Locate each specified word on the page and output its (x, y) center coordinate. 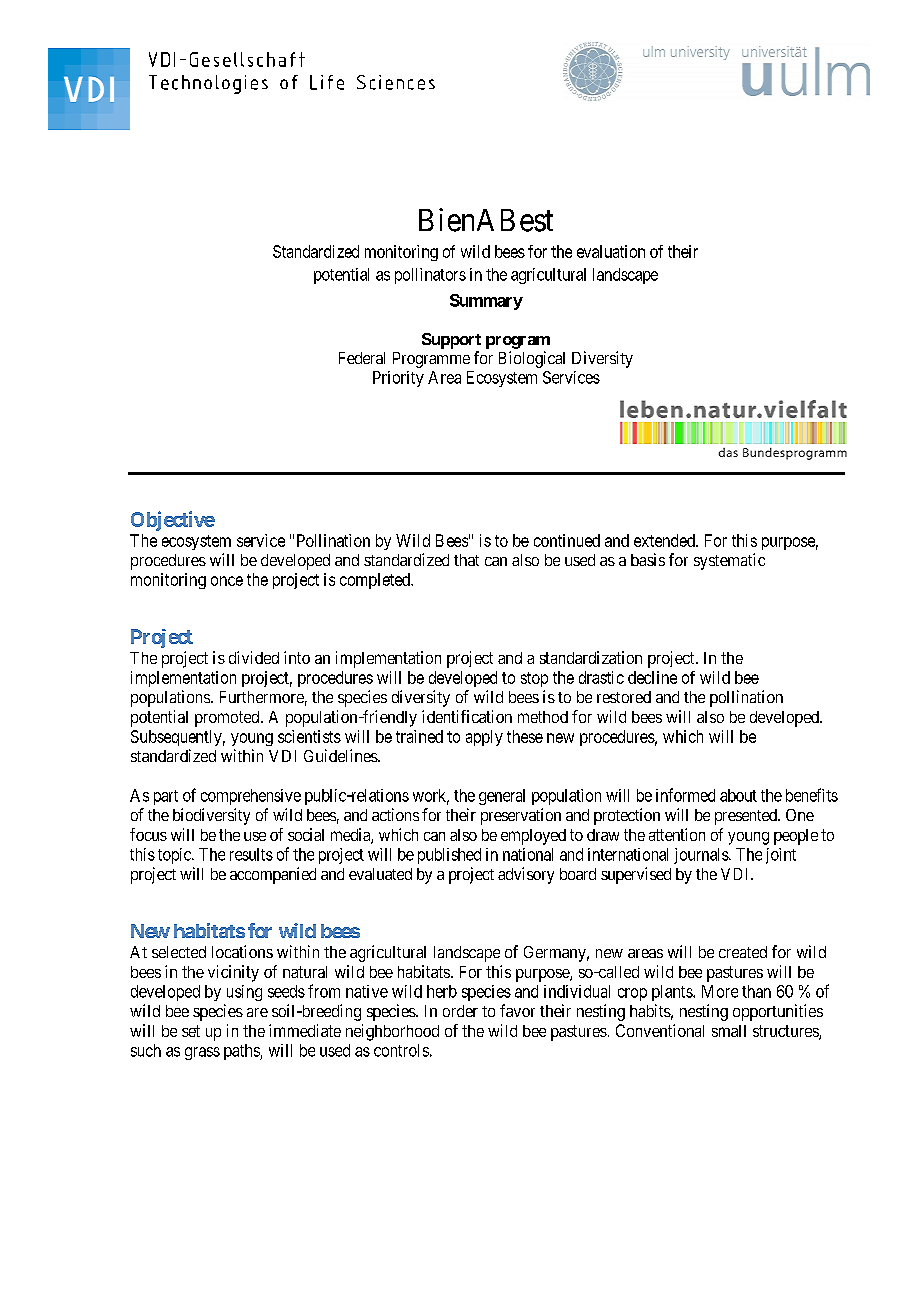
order (460, 1011)
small (729, 1031)
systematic (729, 561)
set (191, 1031)
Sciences (396, 82)
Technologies (208, 84)
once (227, 581)
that (466, 560)
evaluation (611, 251)
